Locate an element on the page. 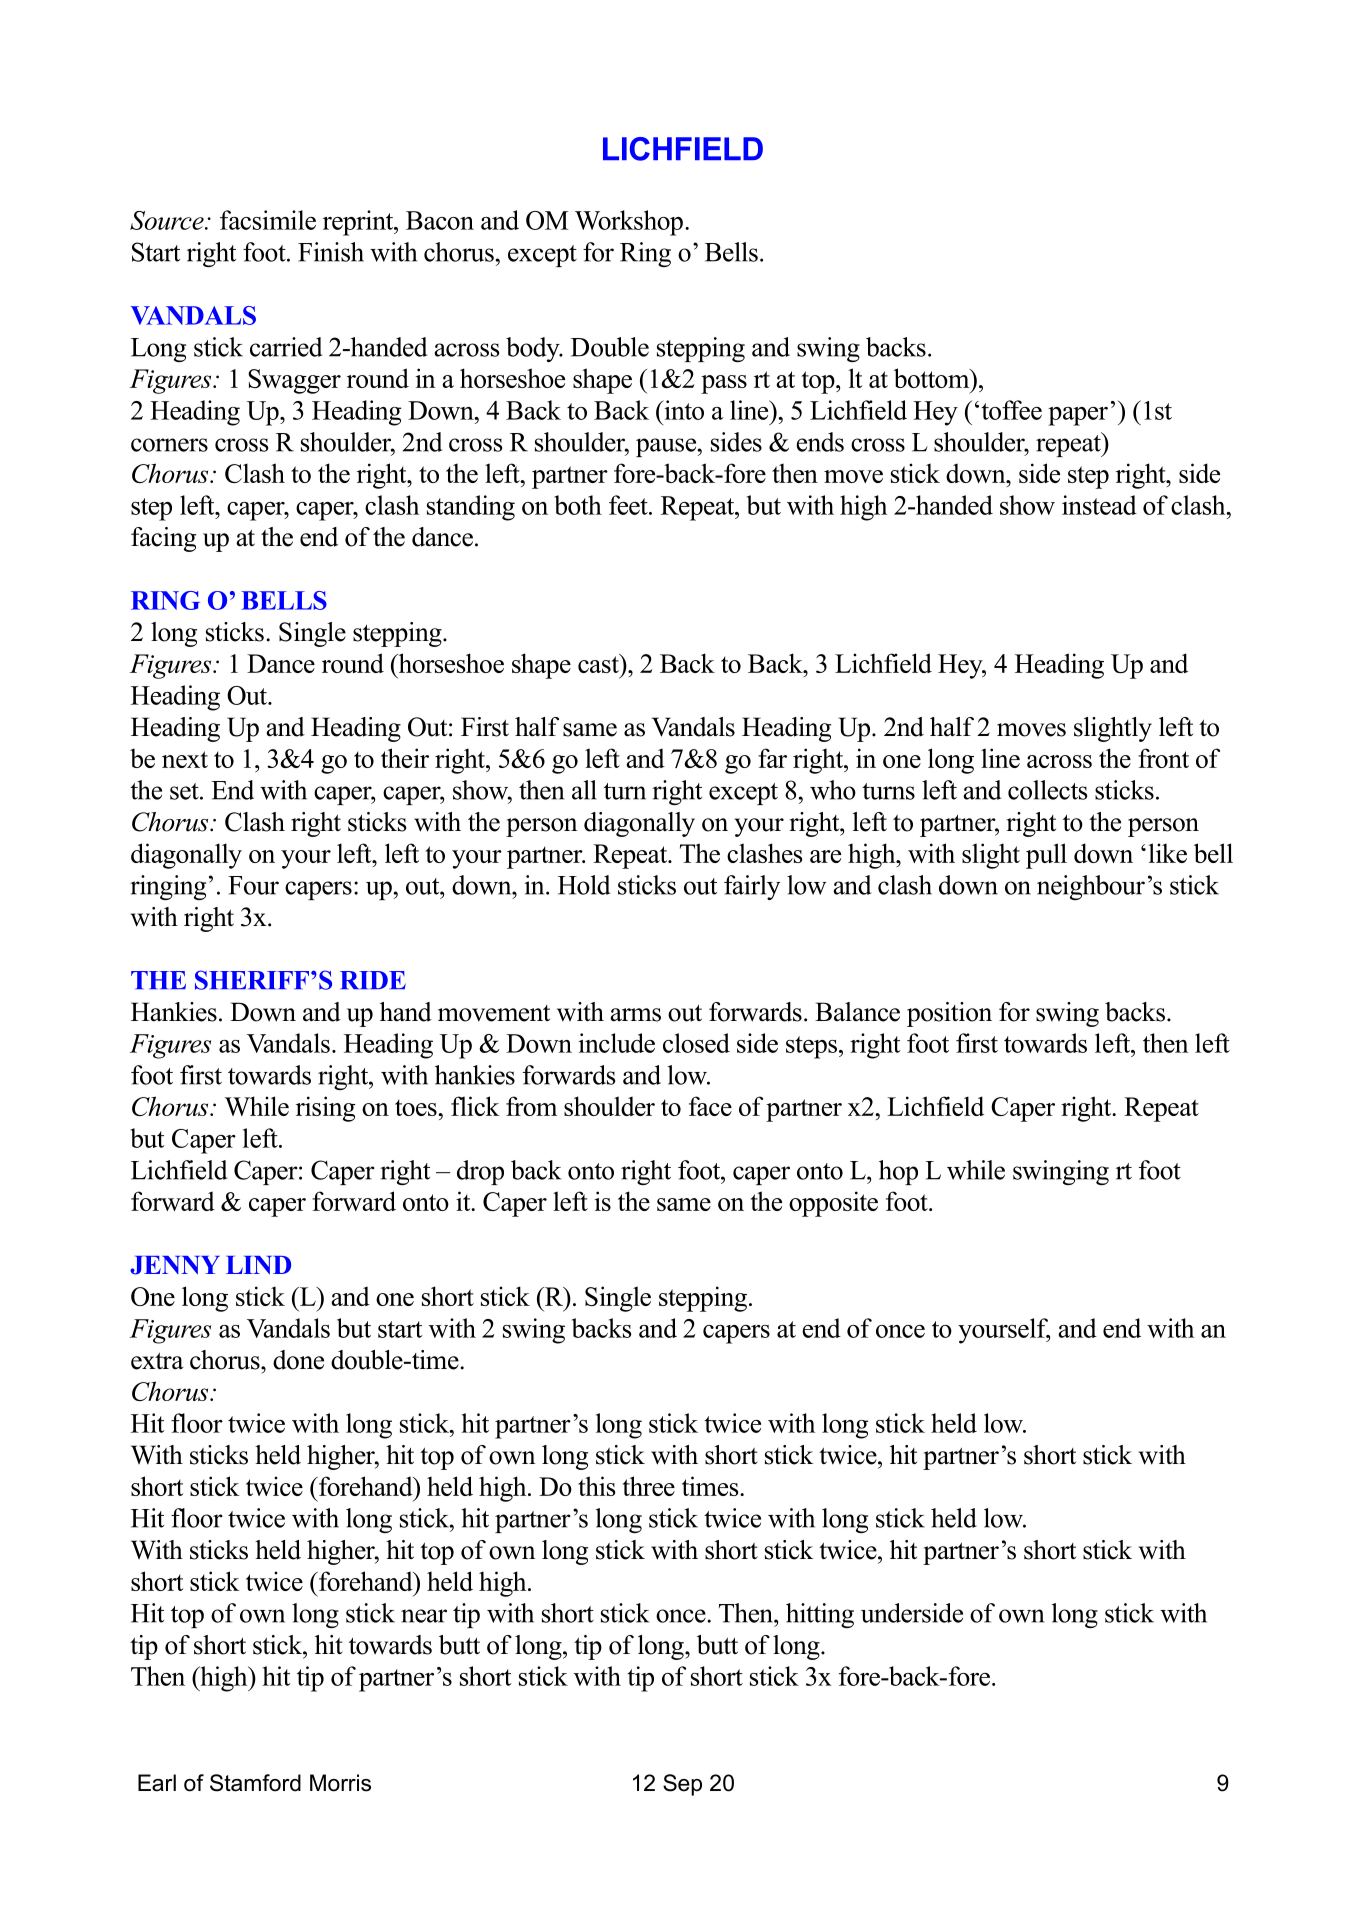 The width and height of the image is (1365, 1931). bottom is located at coordinates (933, 378).
